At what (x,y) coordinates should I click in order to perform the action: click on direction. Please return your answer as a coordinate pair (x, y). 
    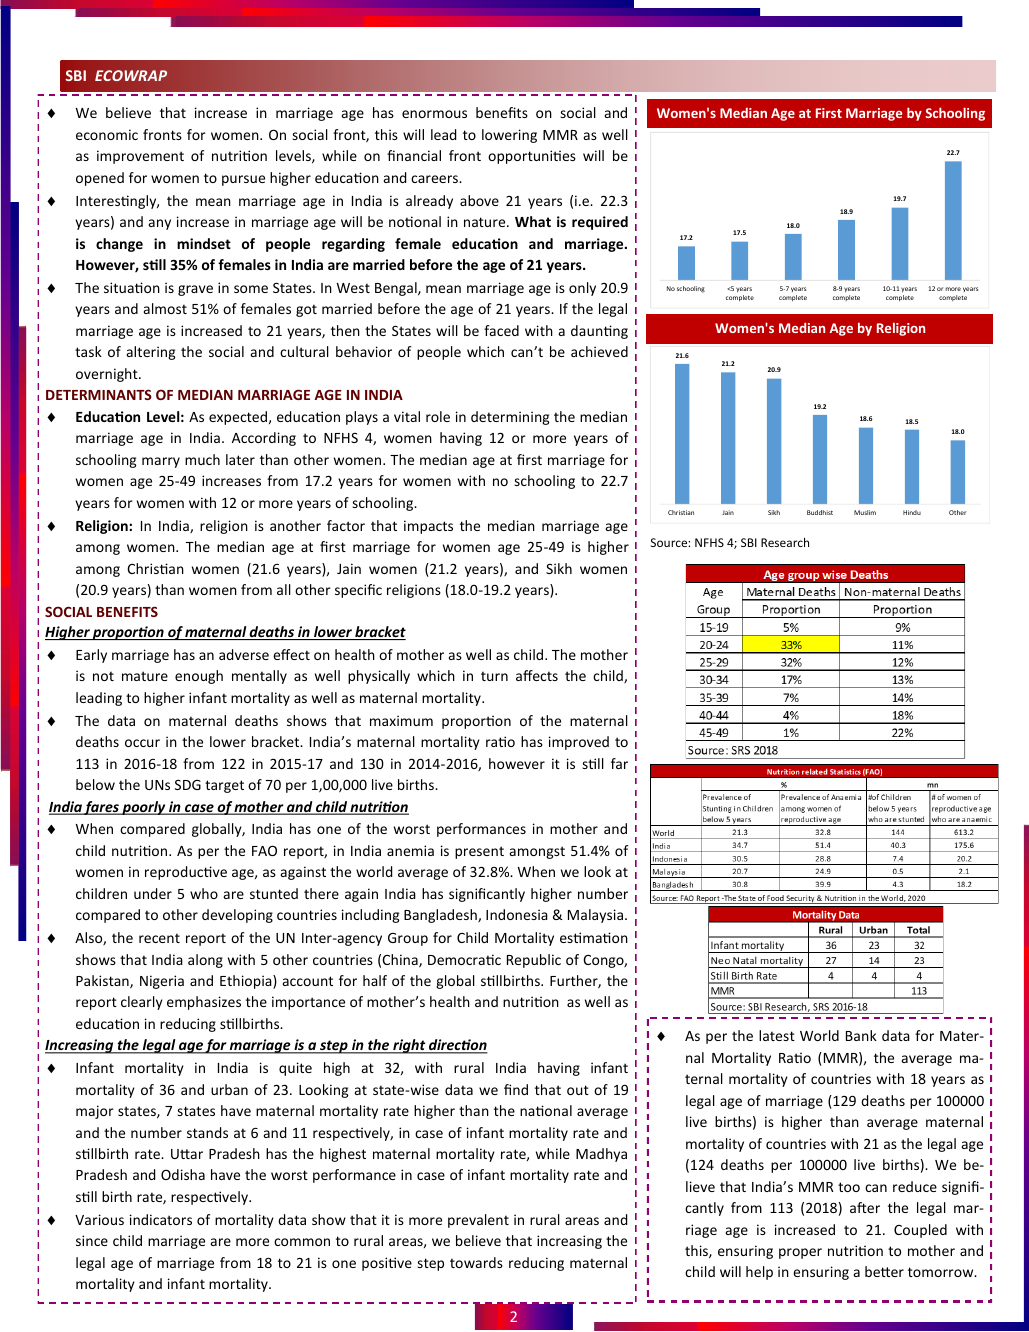
    Looking at the image, I should click on (457, 1046).
